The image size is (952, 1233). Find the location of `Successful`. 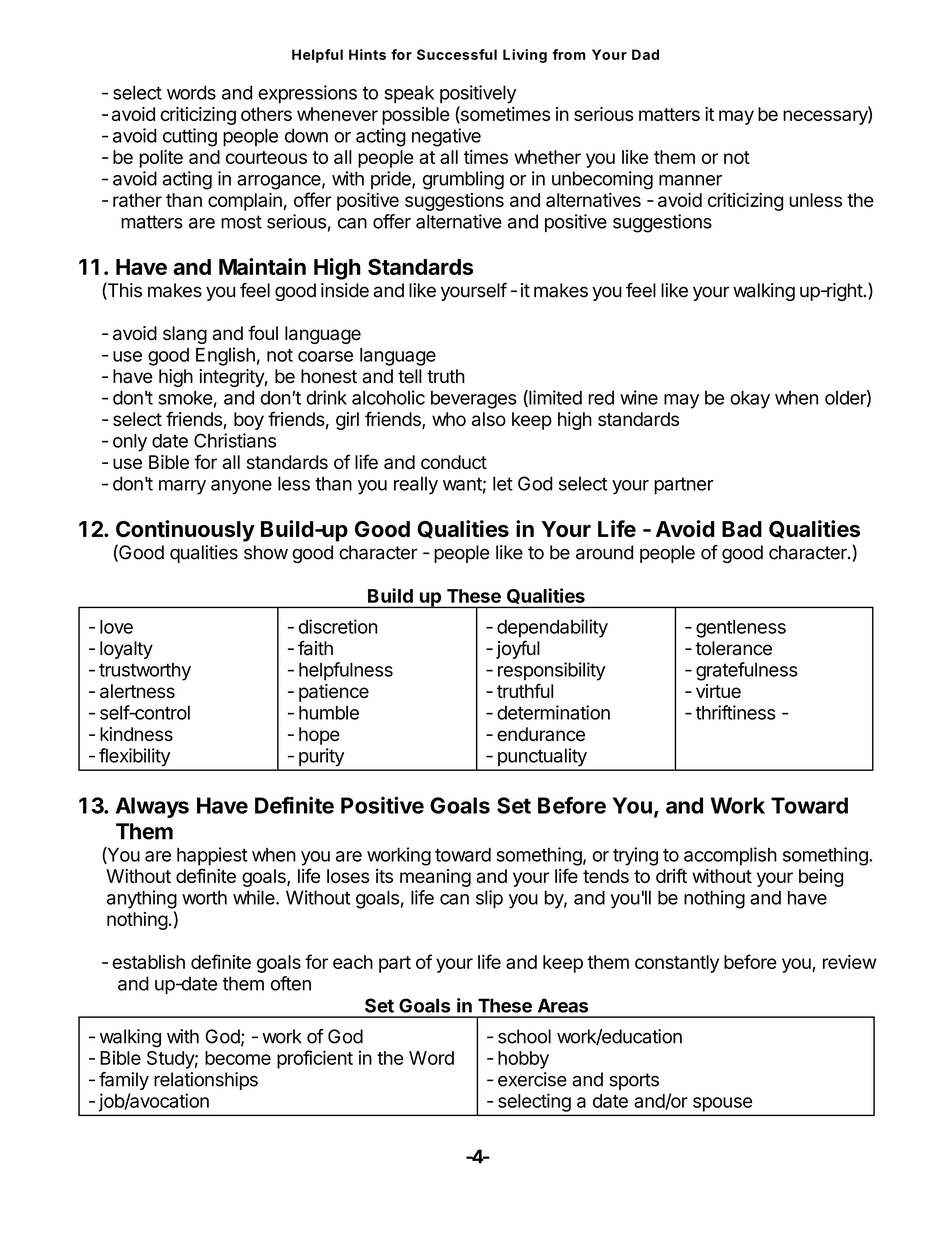

Successful is located at coordinates (457, 54).
